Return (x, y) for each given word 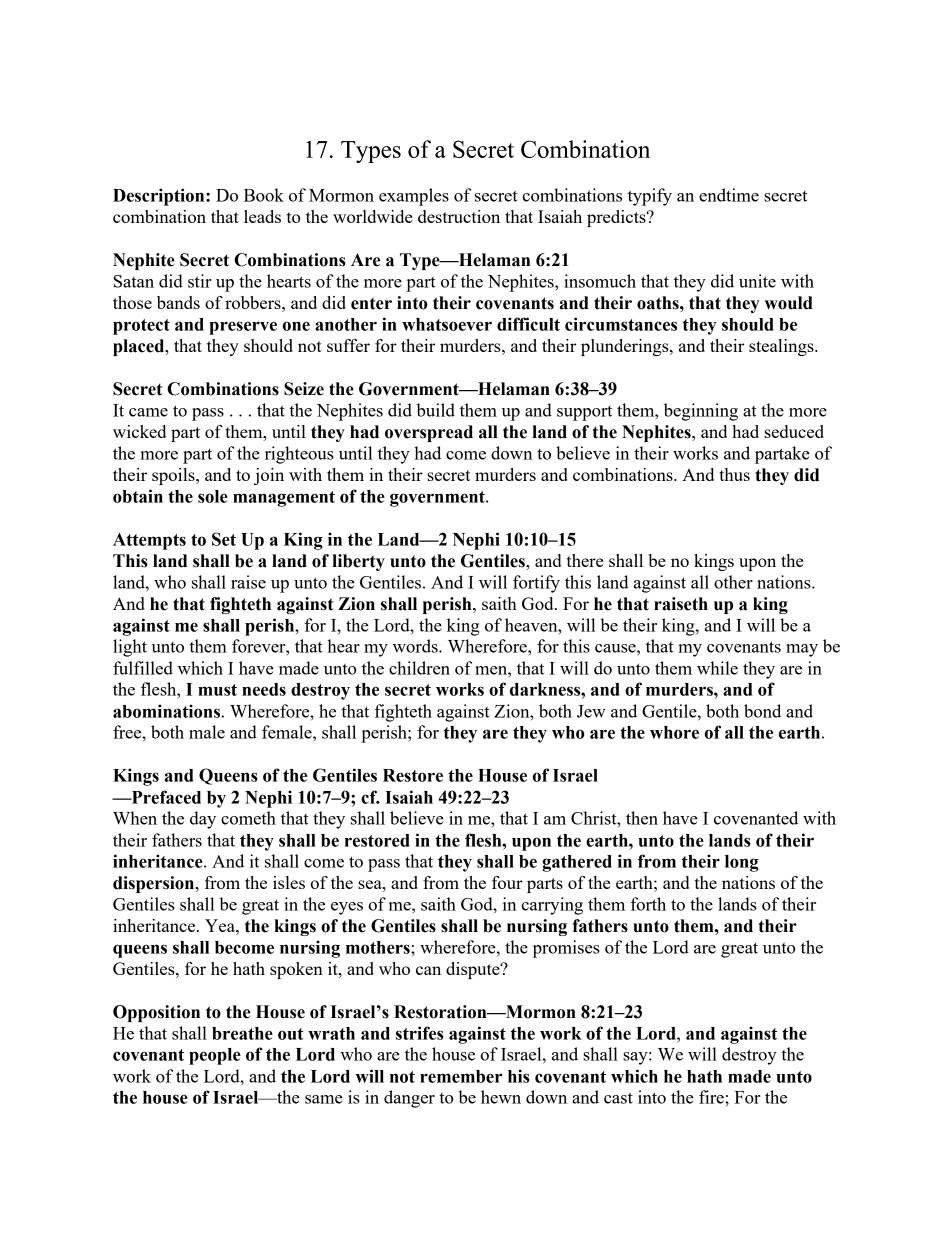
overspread (429, 433)
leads (262, 216)
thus (734, 474)
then (642, 818)
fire (712, 1097)
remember (461, 1076)
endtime (729, 195)
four (507, 882)
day (203, 820)
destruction (459, 216)
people (215, 1056)
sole (213, 496)
